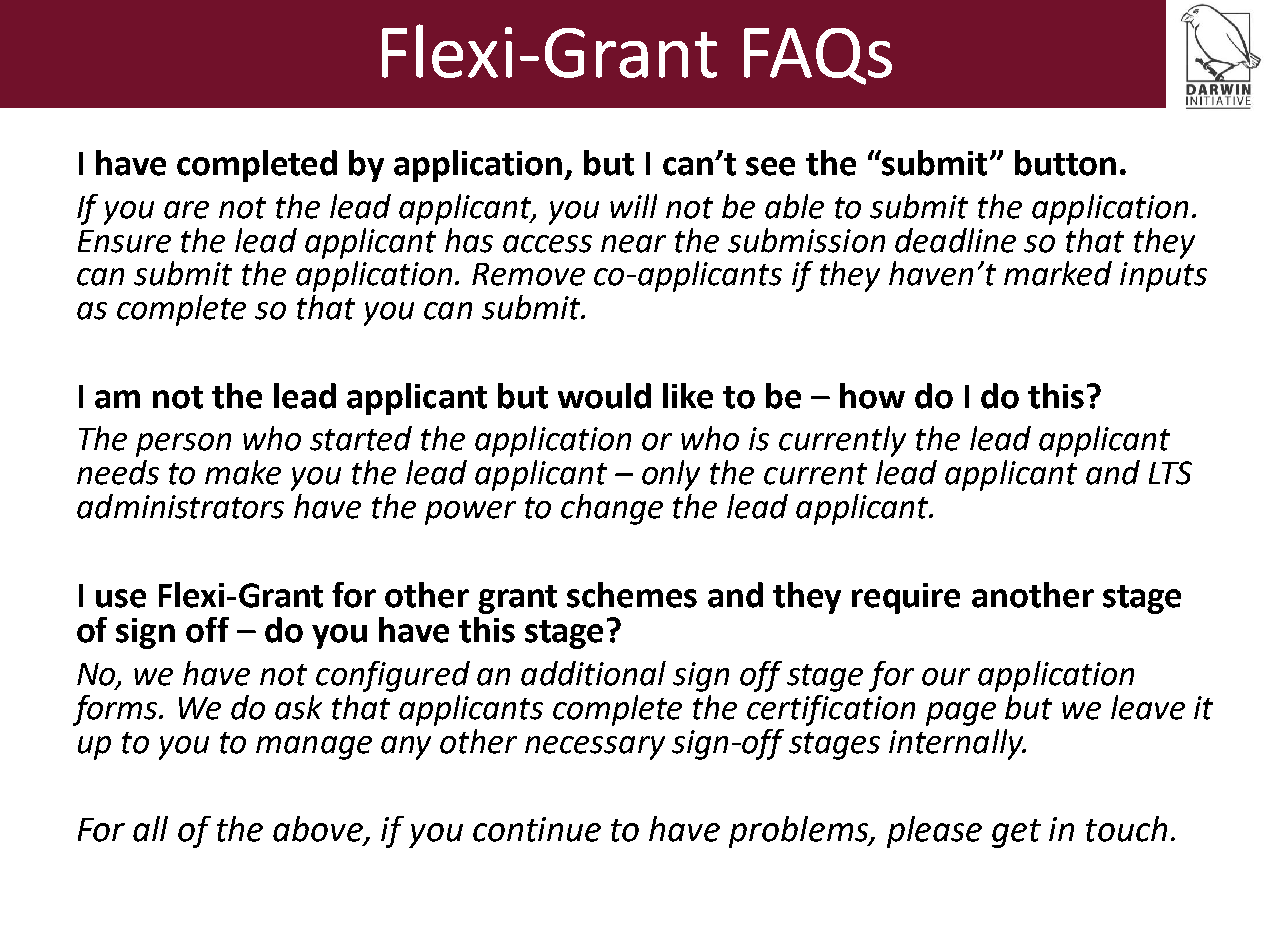 The height and width of the screenshot is (952, 1270). Describe the element at coordinates (1016, 833) in the screenshot. I see `get` at that location.
